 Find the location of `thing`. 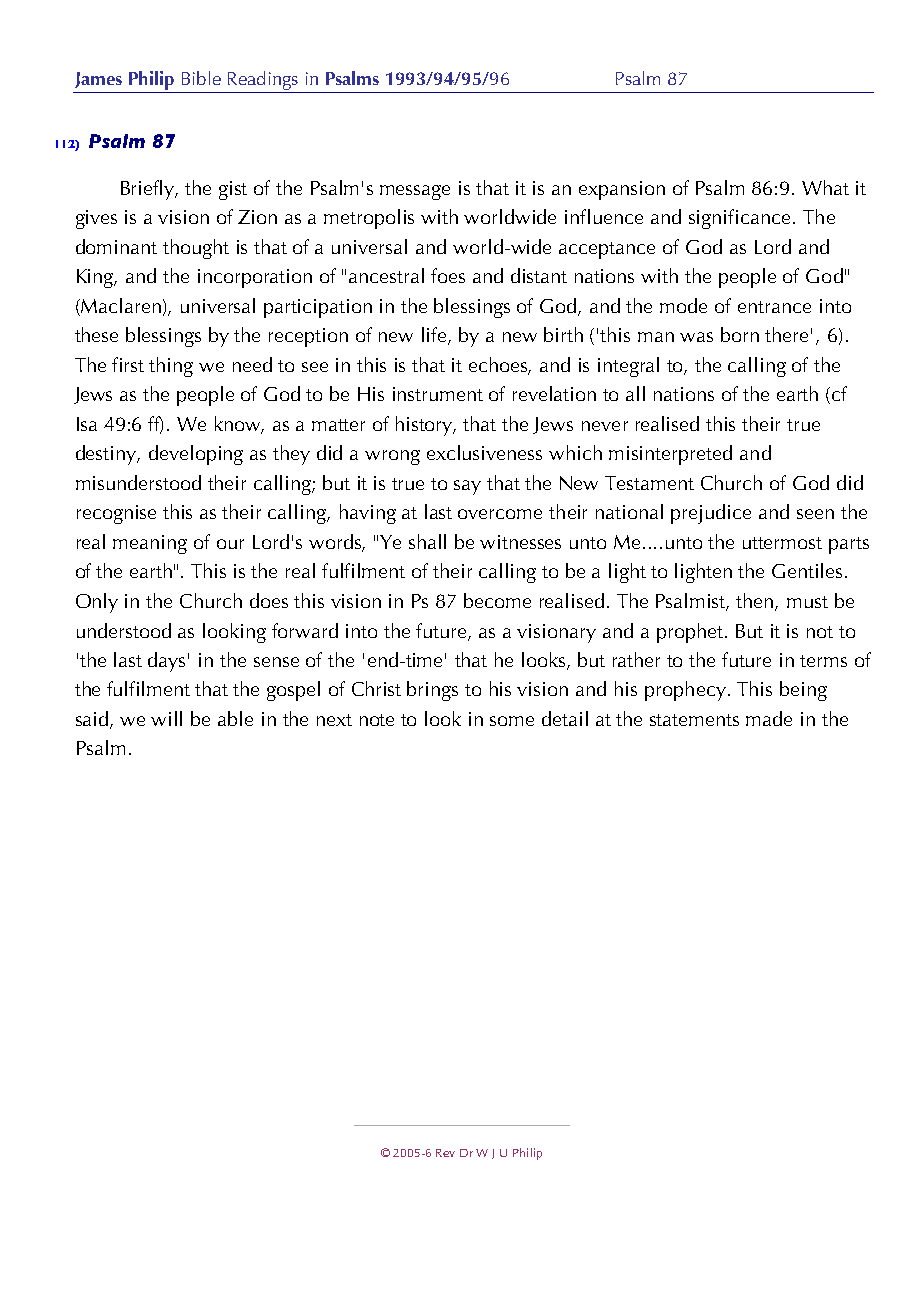

thing is located at coordinates (171, 367).
